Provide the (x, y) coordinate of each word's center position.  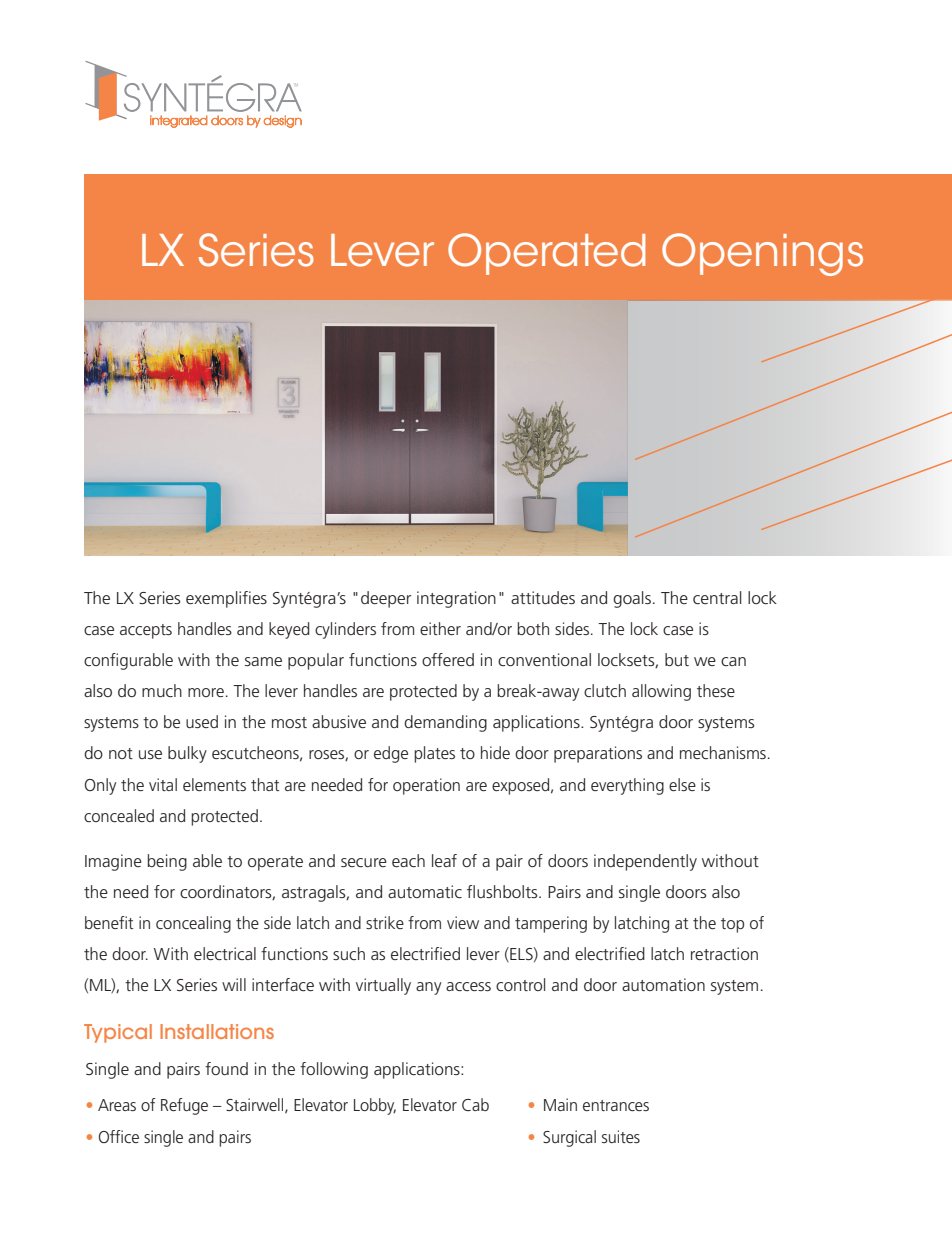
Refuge (184, 1106)
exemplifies (226, 599)
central (717, 597)
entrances (616, 1105)
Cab (475, 1104)
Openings (762, 254)
